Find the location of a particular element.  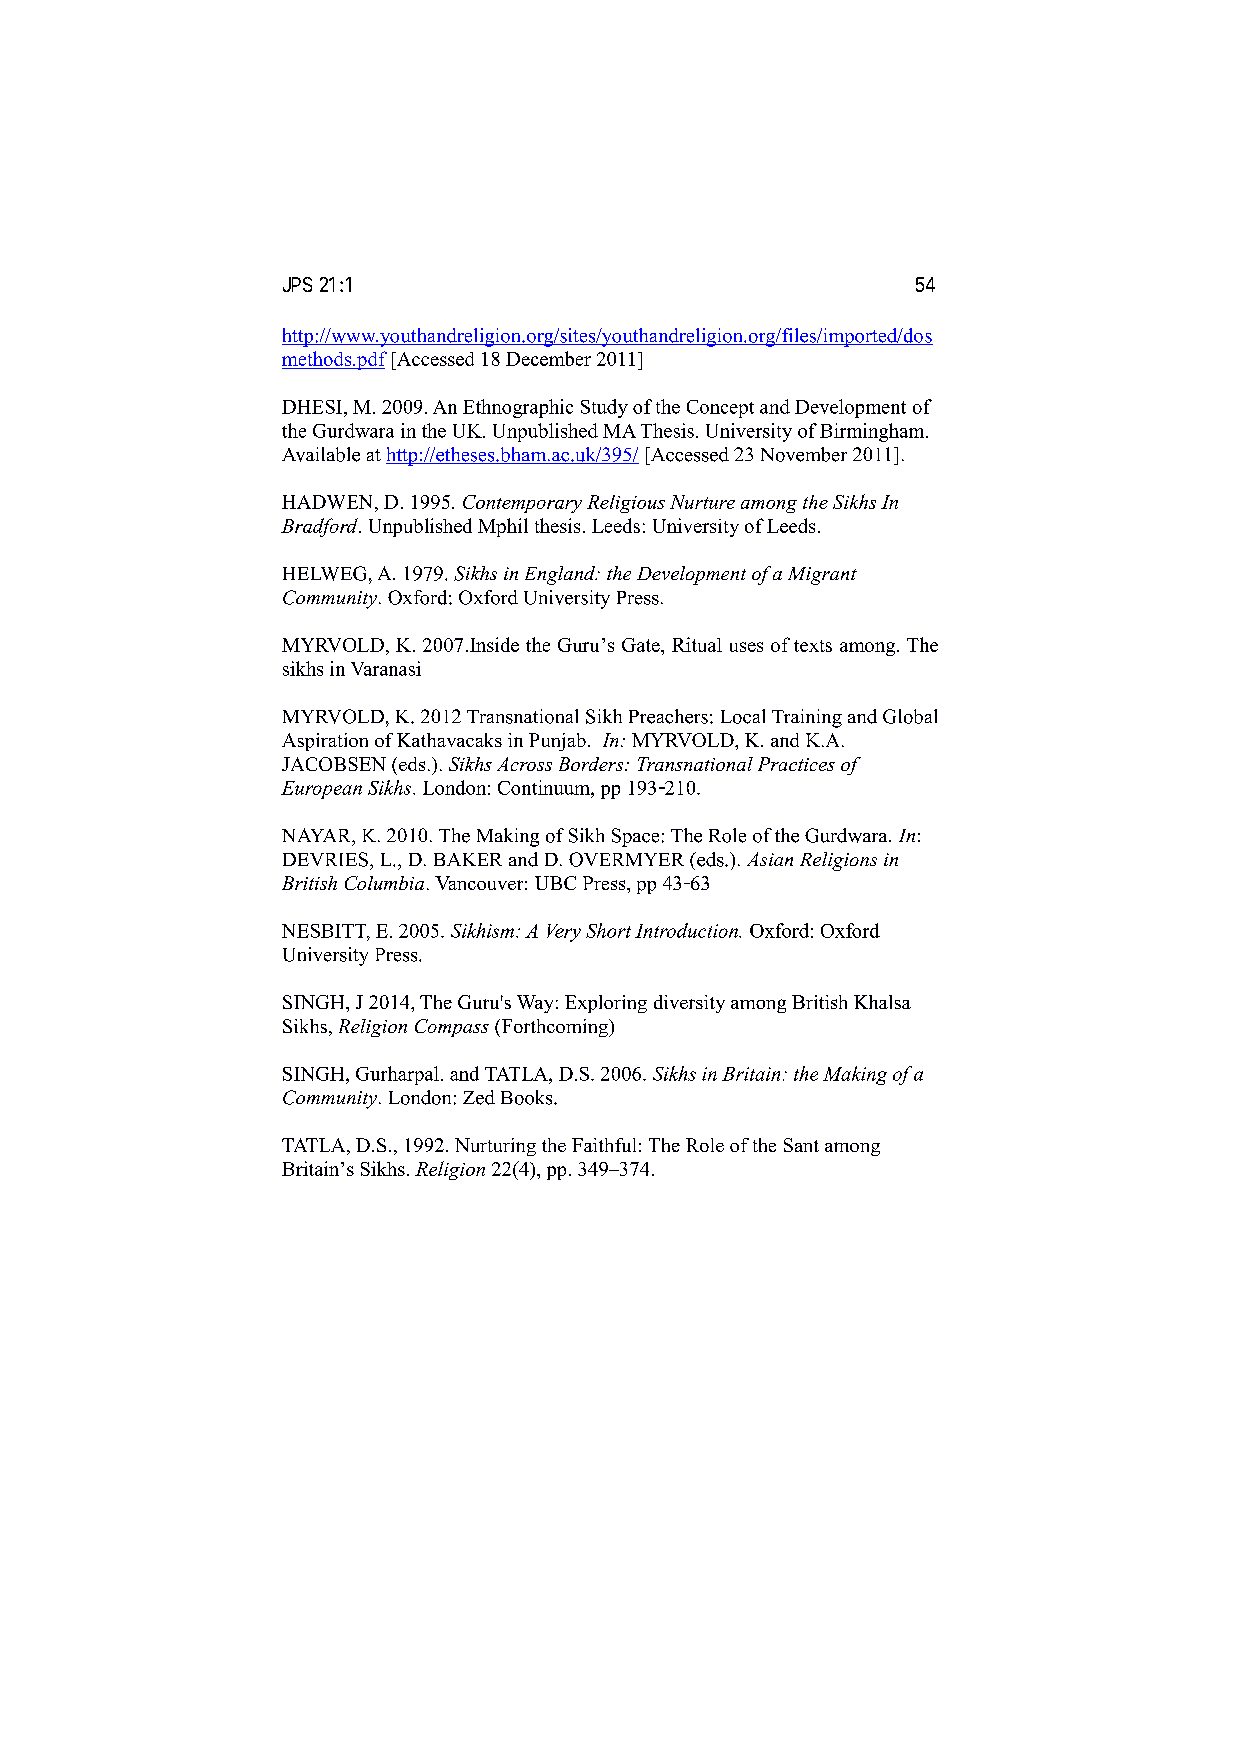

Bradford is located at coordinates (320, 527).
